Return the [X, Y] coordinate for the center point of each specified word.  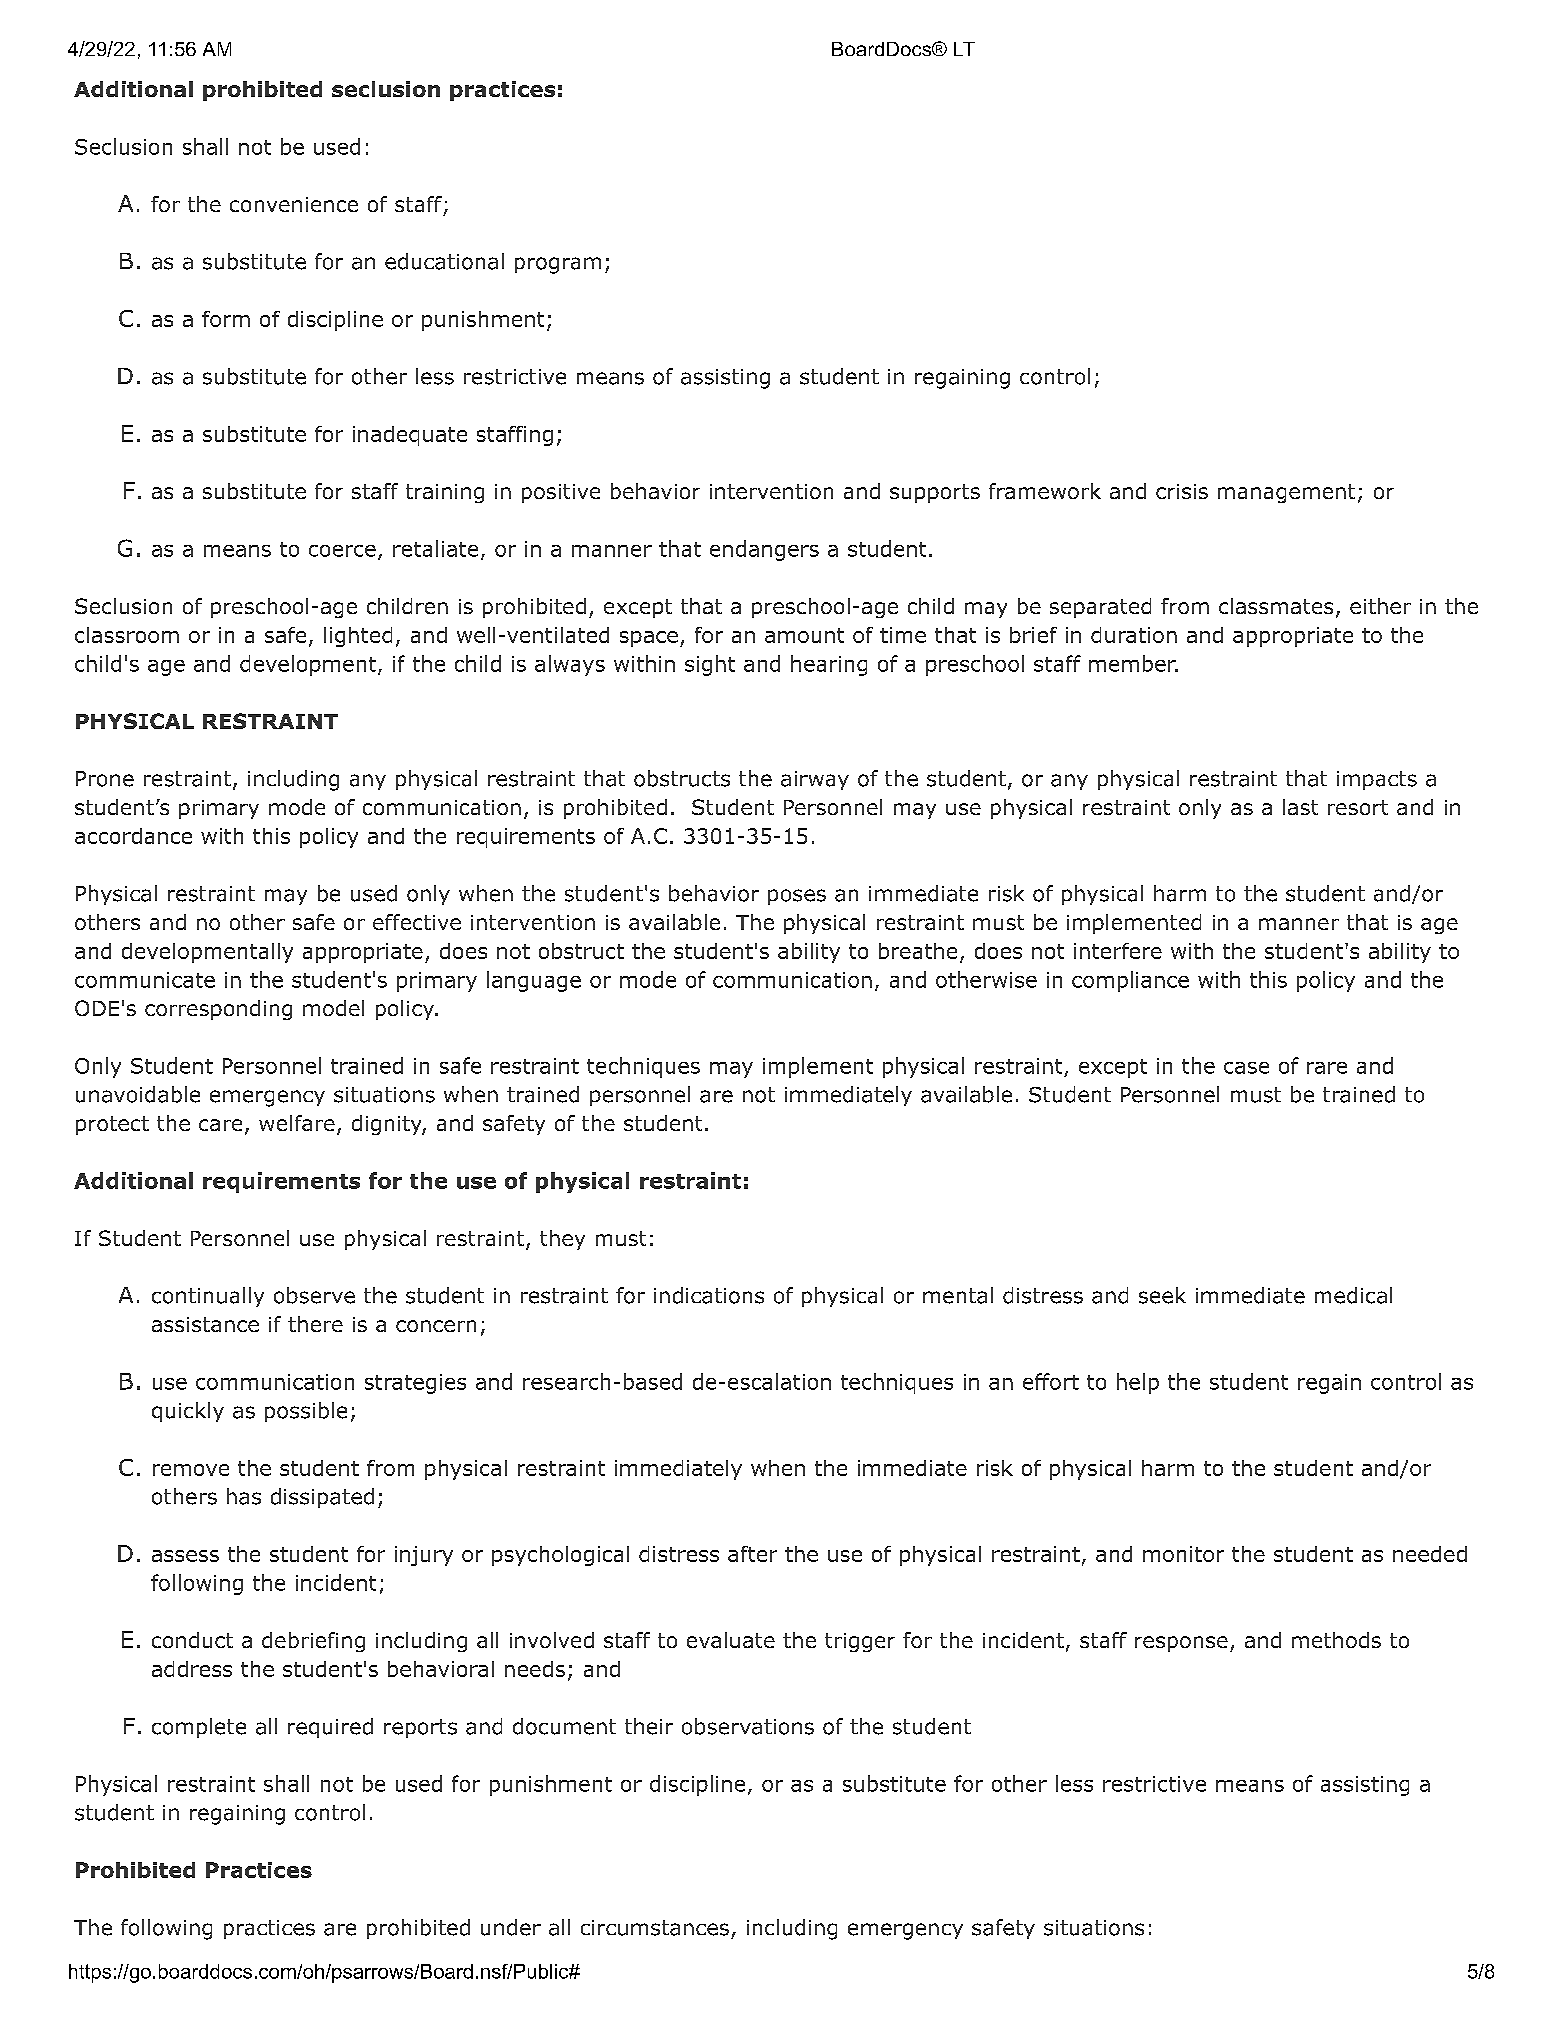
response [1181, 1644]
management [1286, 493]
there [315, 1324]
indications [709, 1295]
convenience [294, 204]
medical [1353, 1295]
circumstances [655, 1928]
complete [199, 1728]
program [558, 265]
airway [815, 780]
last [1300, 807]
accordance [133, 836]
